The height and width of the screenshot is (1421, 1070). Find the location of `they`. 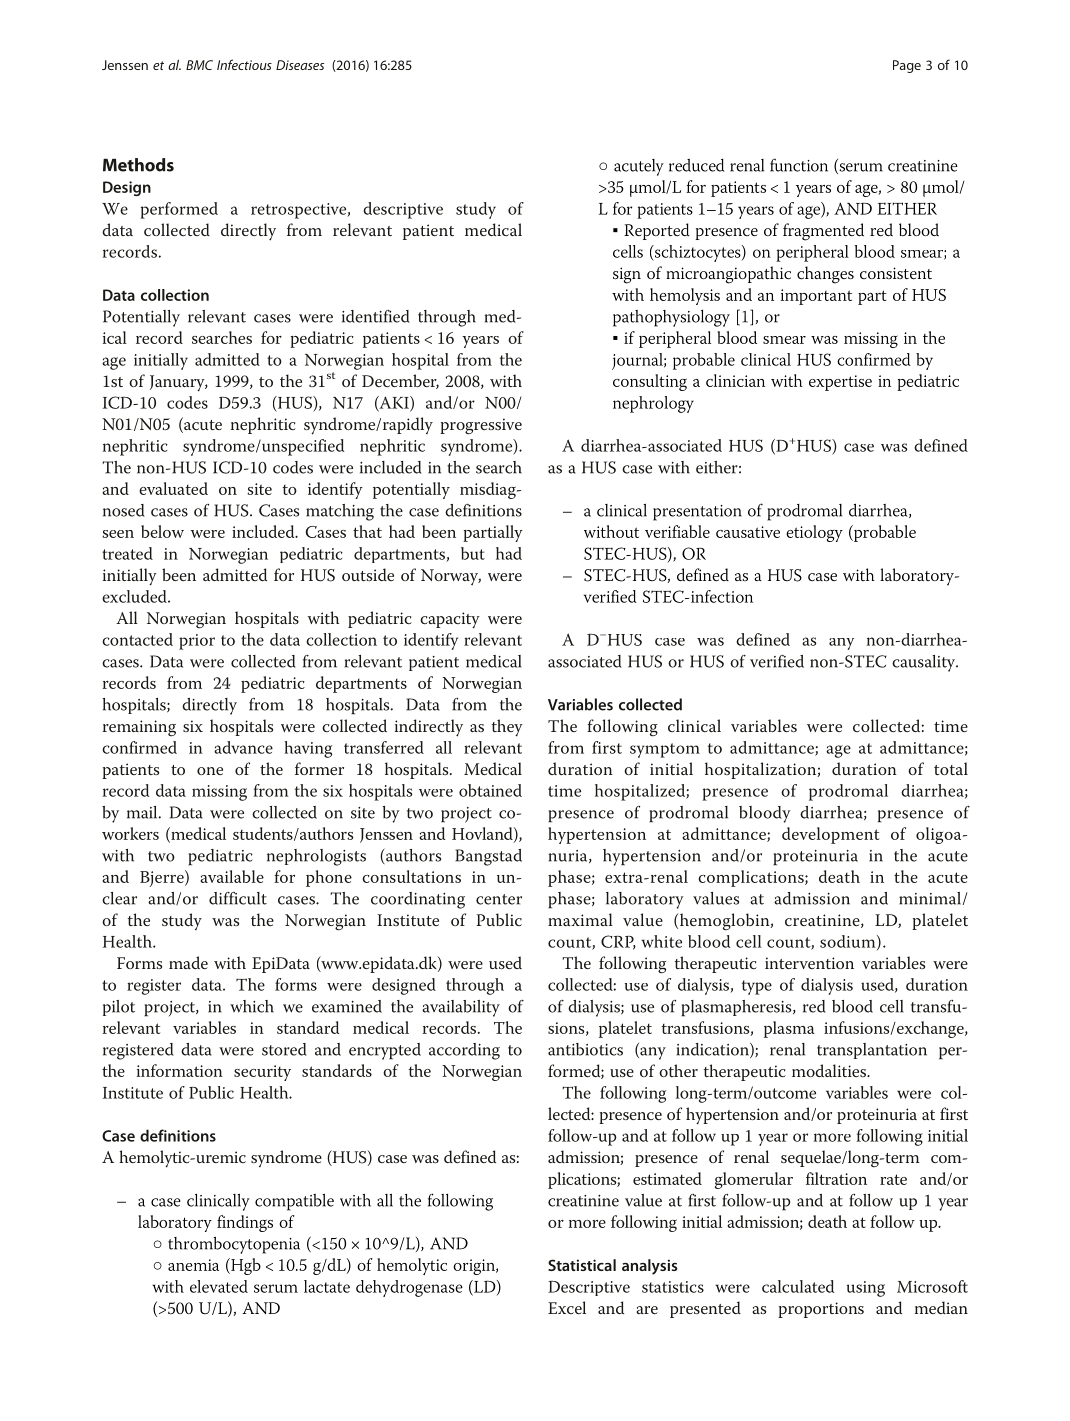

they is located at coordinates (507, 728).
